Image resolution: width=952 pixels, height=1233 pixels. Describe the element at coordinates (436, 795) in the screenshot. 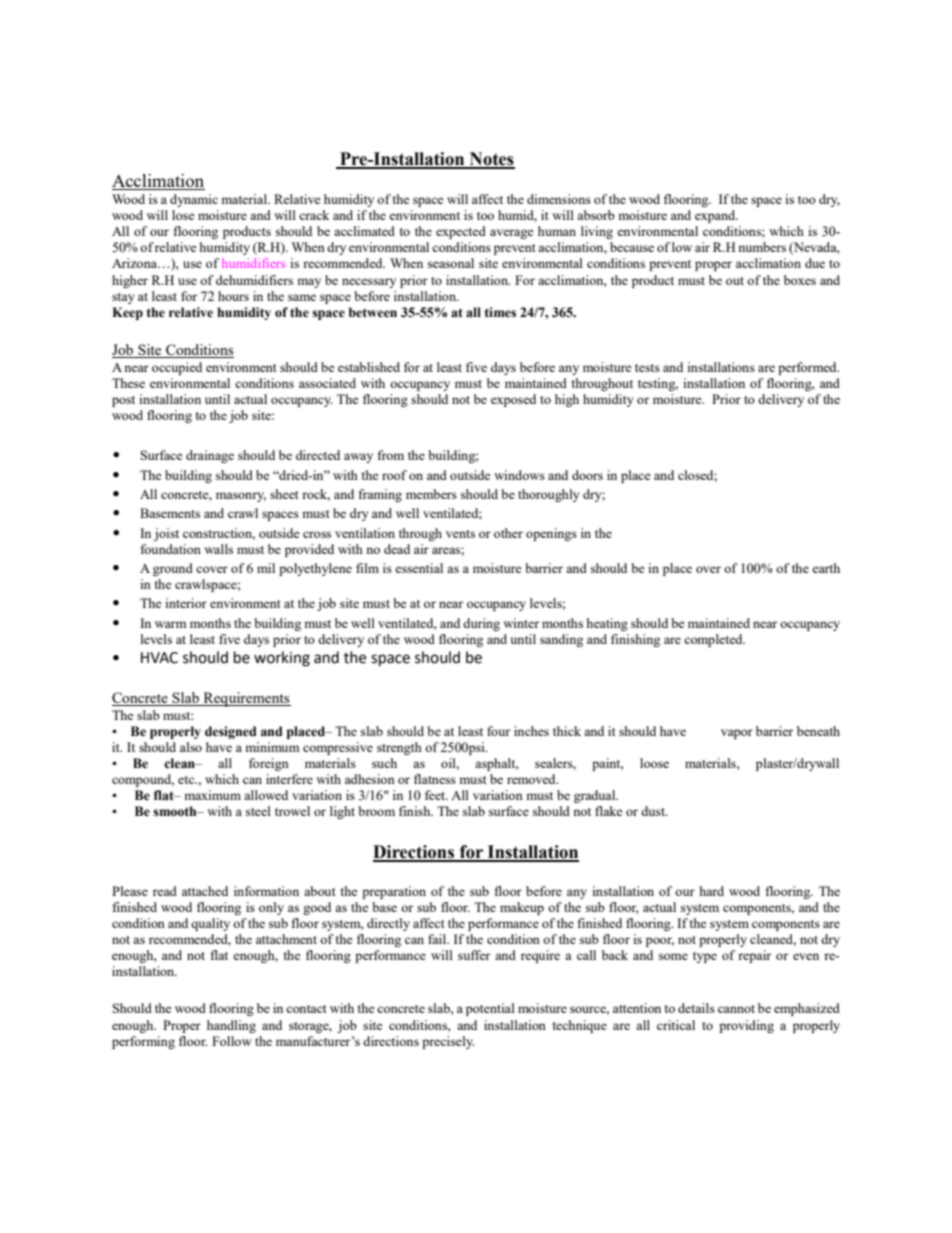

I see `feet` at that location.
